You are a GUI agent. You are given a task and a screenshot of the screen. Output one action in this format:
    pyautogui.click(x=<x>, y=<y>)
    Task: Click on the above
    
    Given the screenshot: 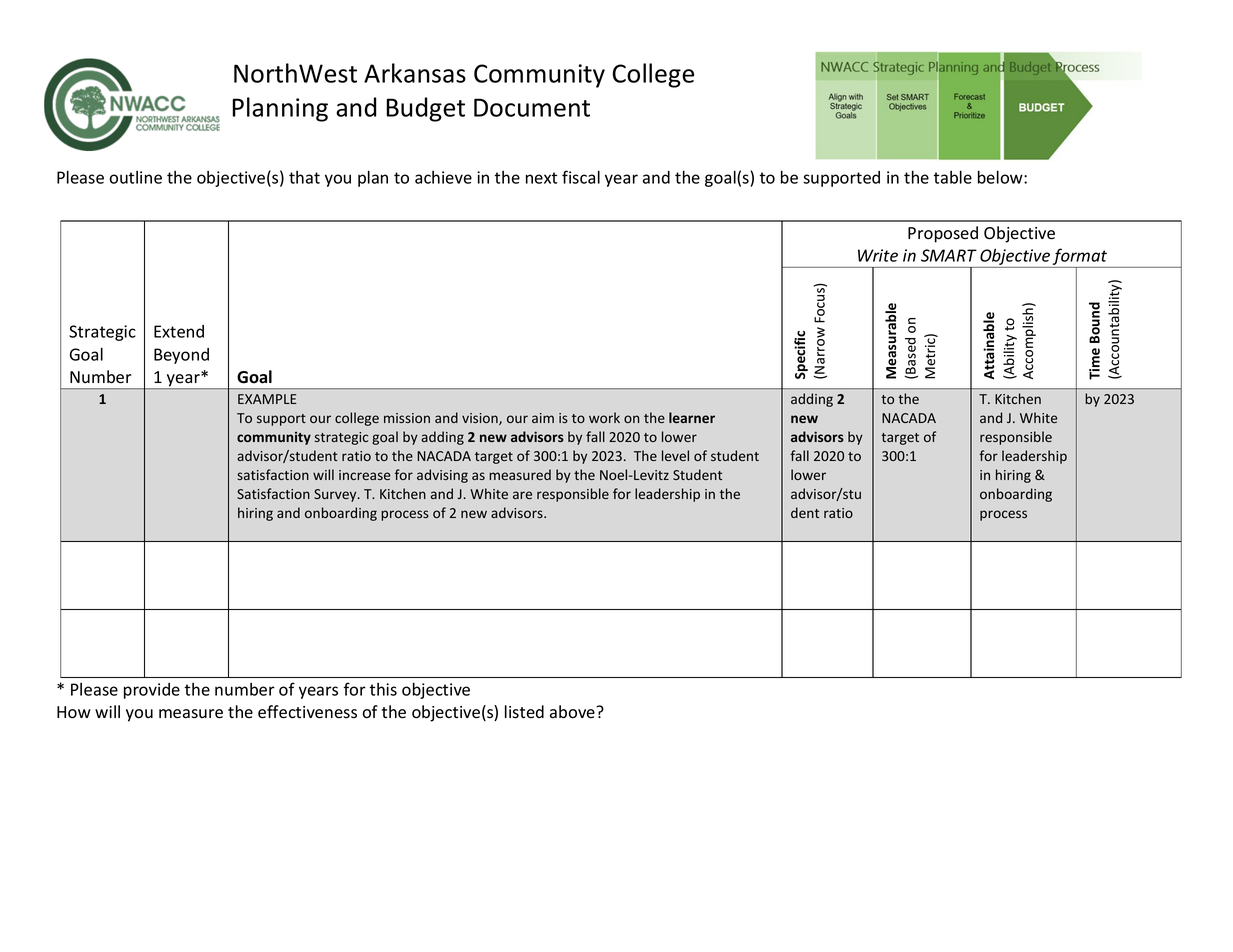 What is the action you would take?
    pyautogui.click(x=573, y=712)
